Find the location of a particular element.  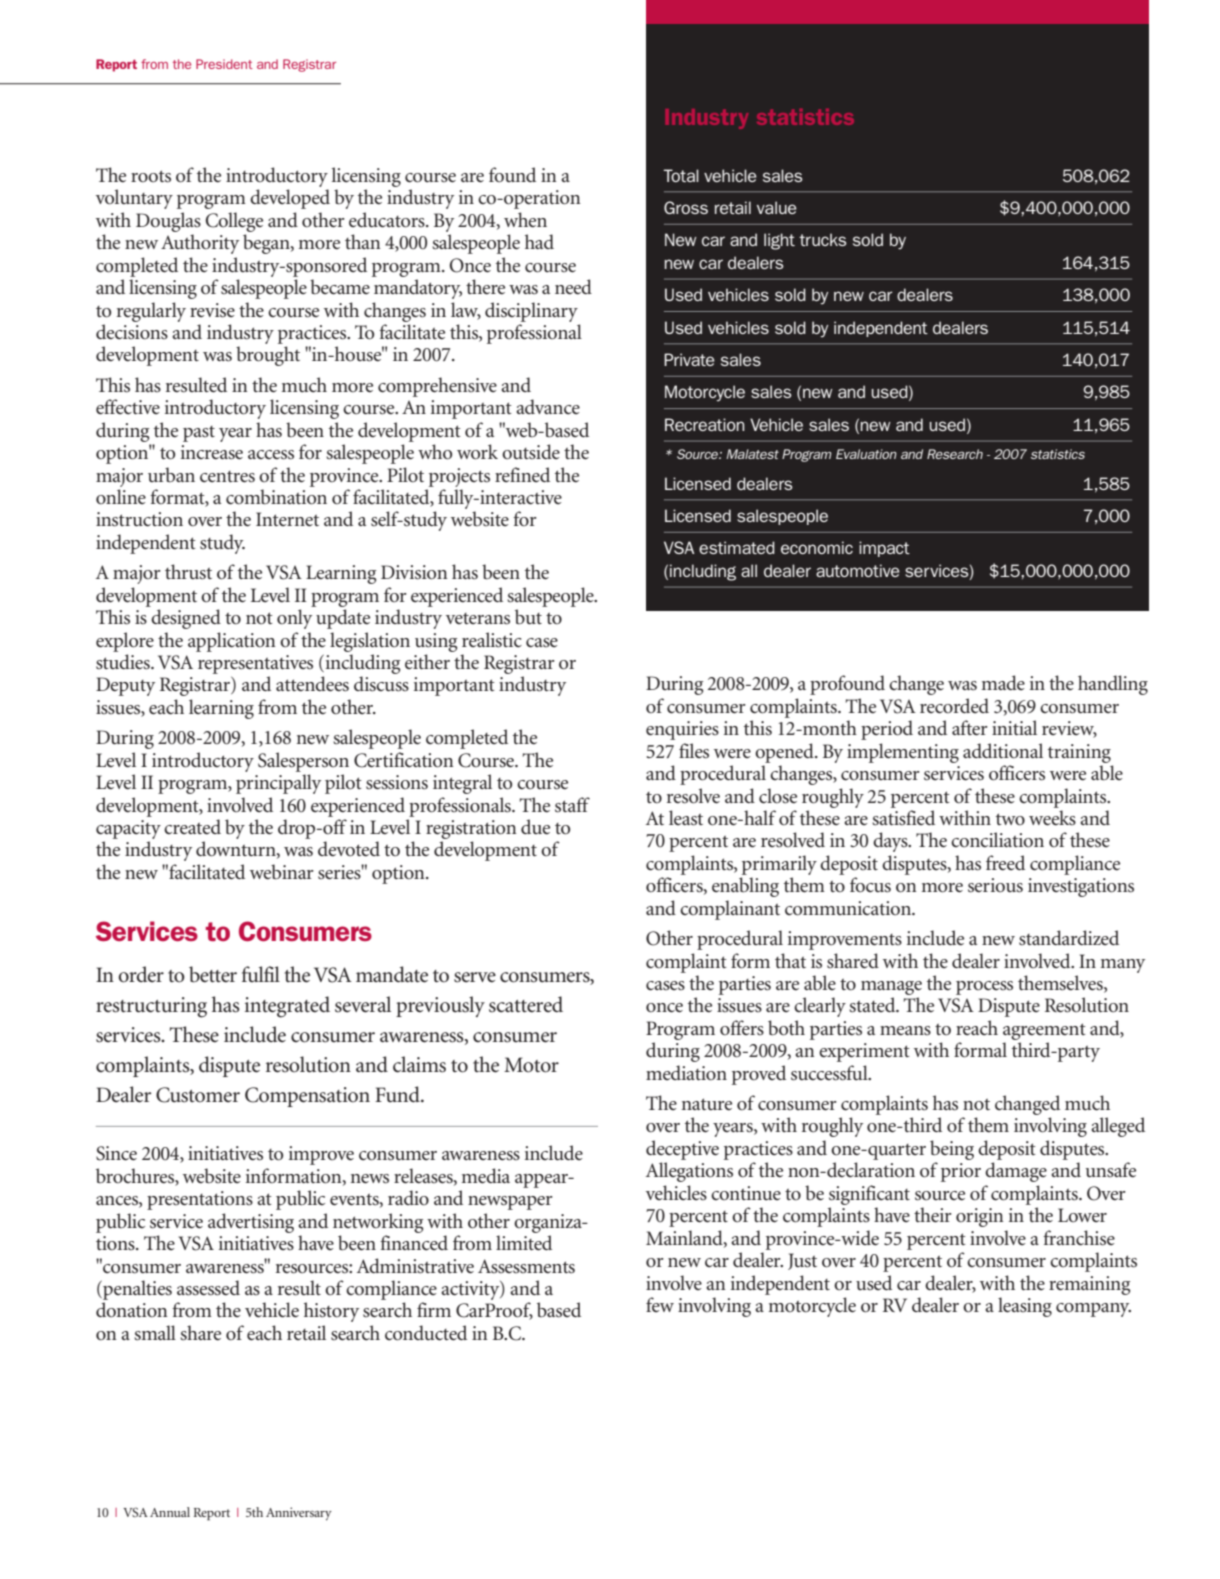

Anniversary is located at coordinates (299, 1514).
